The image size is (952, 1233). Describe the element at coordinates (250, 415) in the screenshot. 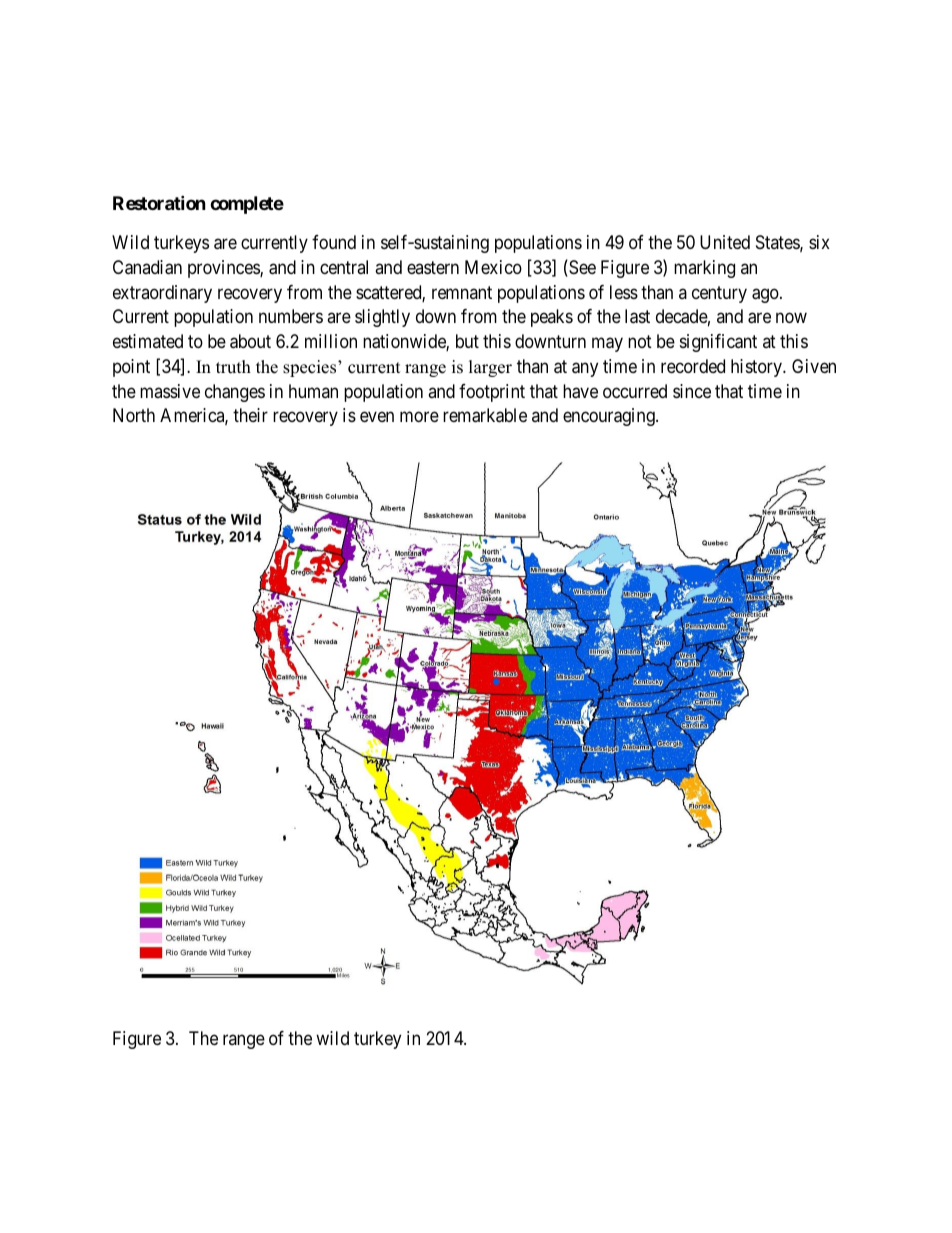

I see `their` at that location.
